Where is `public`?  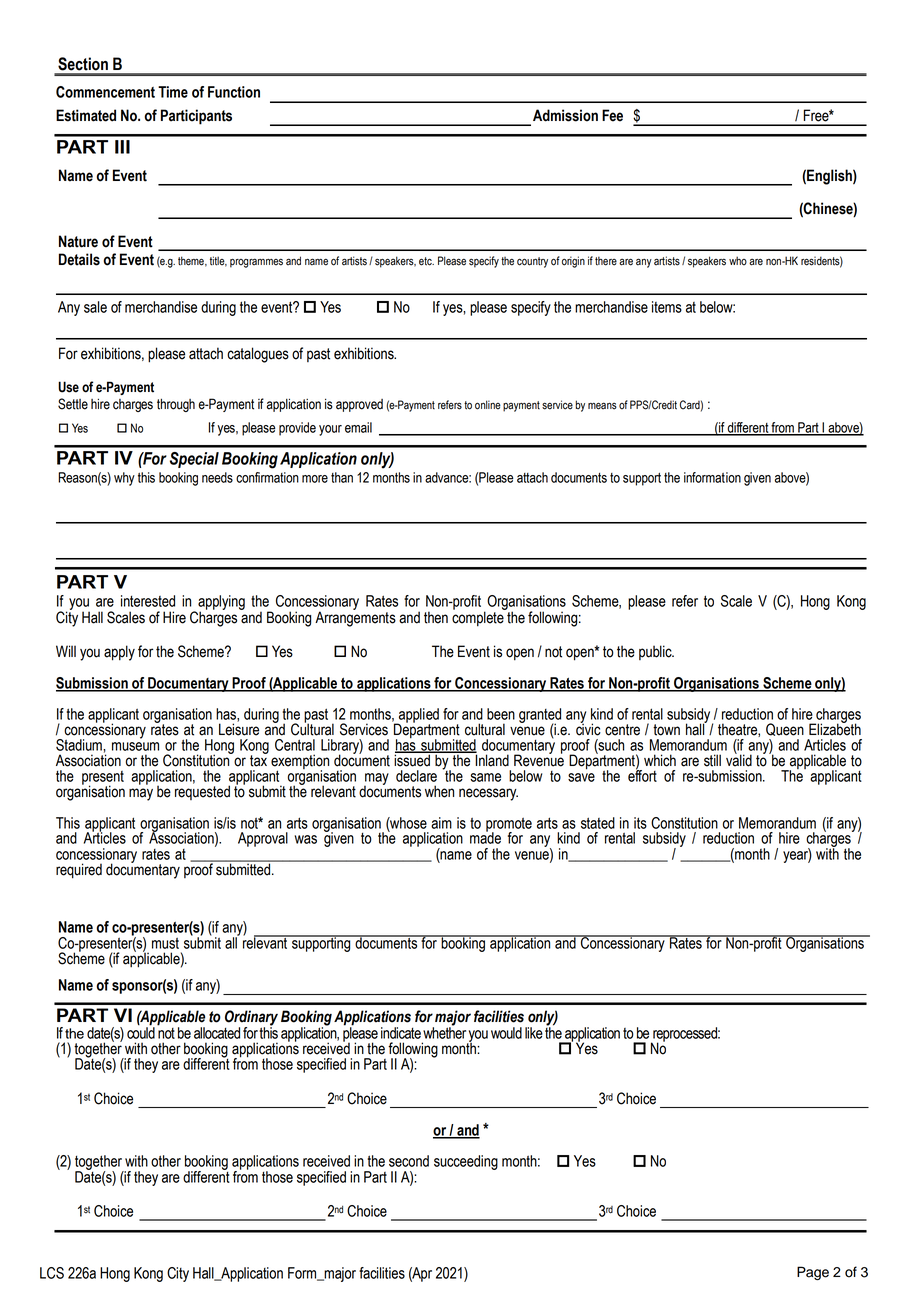
public is located at coordinates (656, 652).
